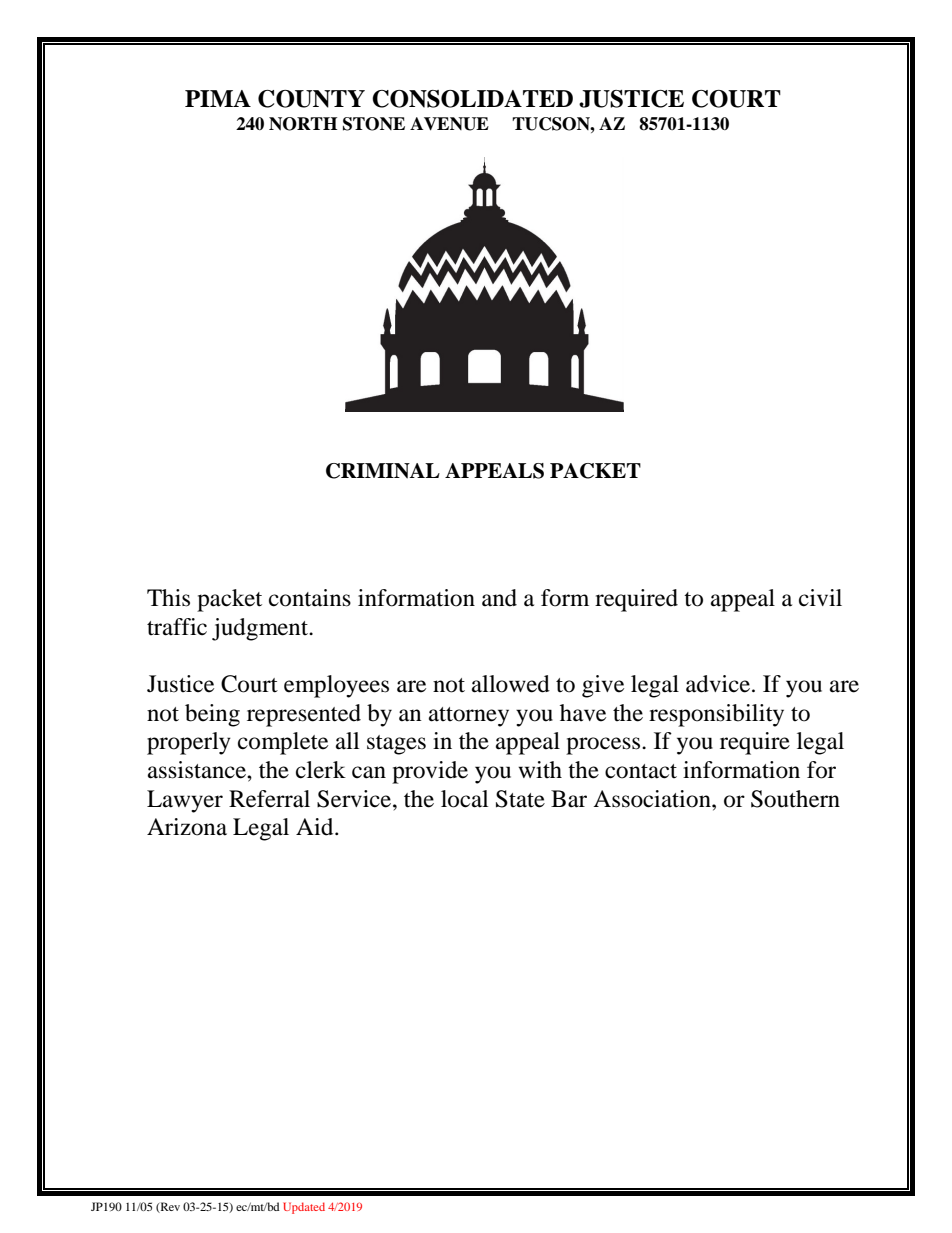 The height and width of the screenshot is (1233, 952). What do you see at coordinates (269, 799) in the screenshot?
I see `Referral` at bounding box center [269, 799].
